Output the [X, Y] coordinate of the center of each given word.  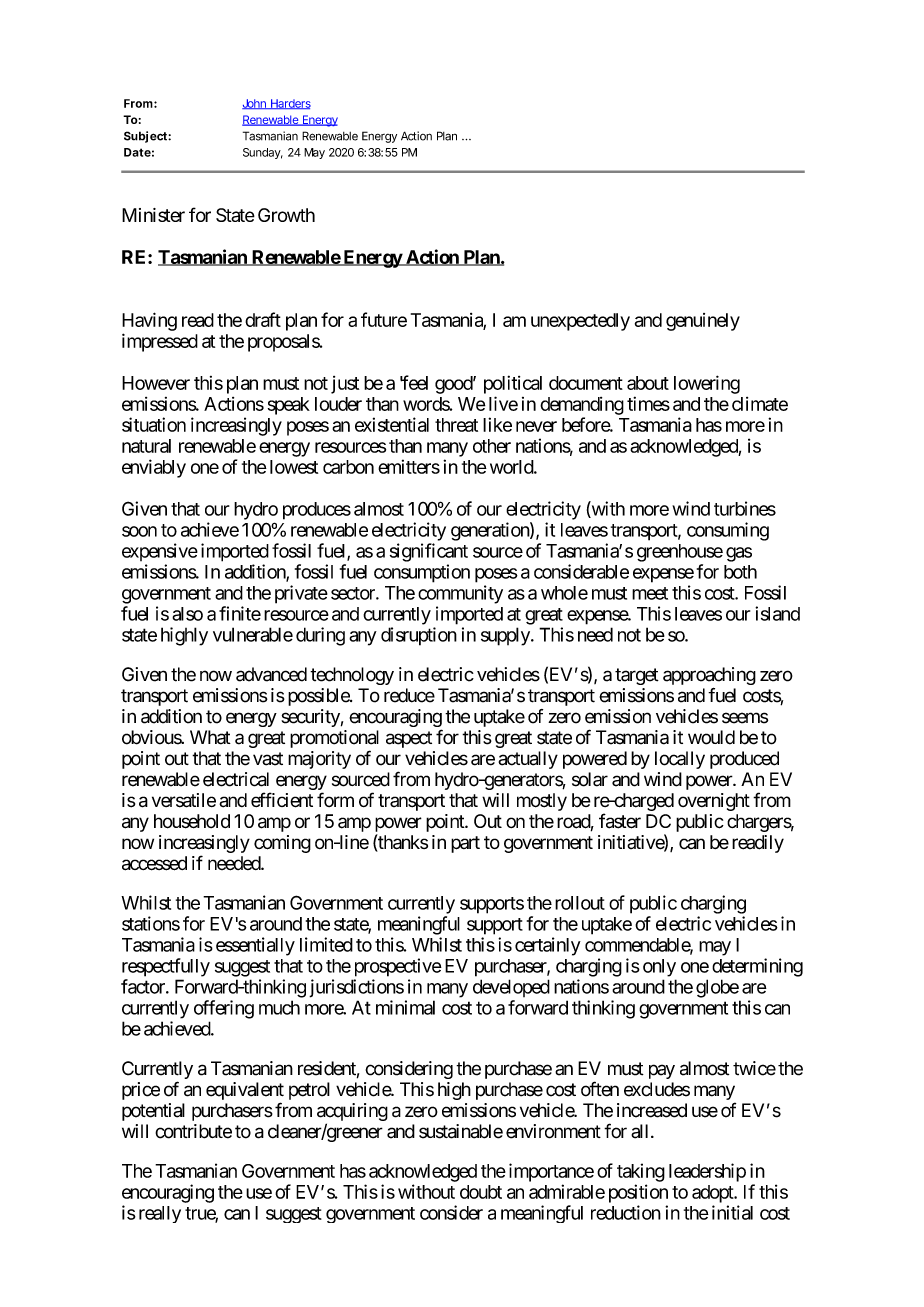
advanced [271, 674]
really [160, 1214]
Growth [286, 215]
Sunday [262, 153]
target [637, 676]
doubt [481, 1192]
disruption [419, 636]
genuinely [703, 322]
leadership [707, 1172]
